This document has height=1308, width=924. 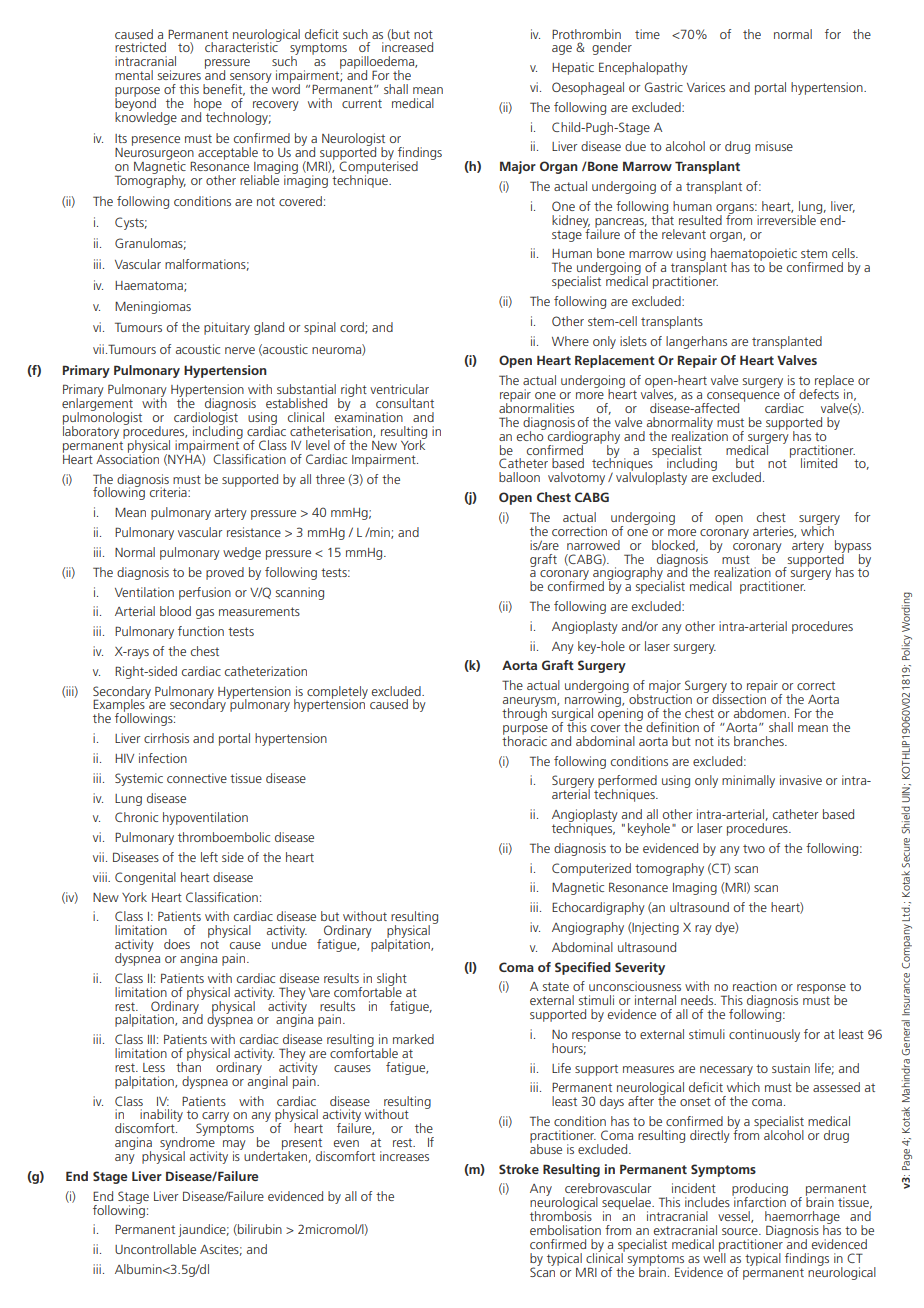 What do you see at coordinates (407, 46) in the document?
I see `increased` at bounding box center [407, 46].
